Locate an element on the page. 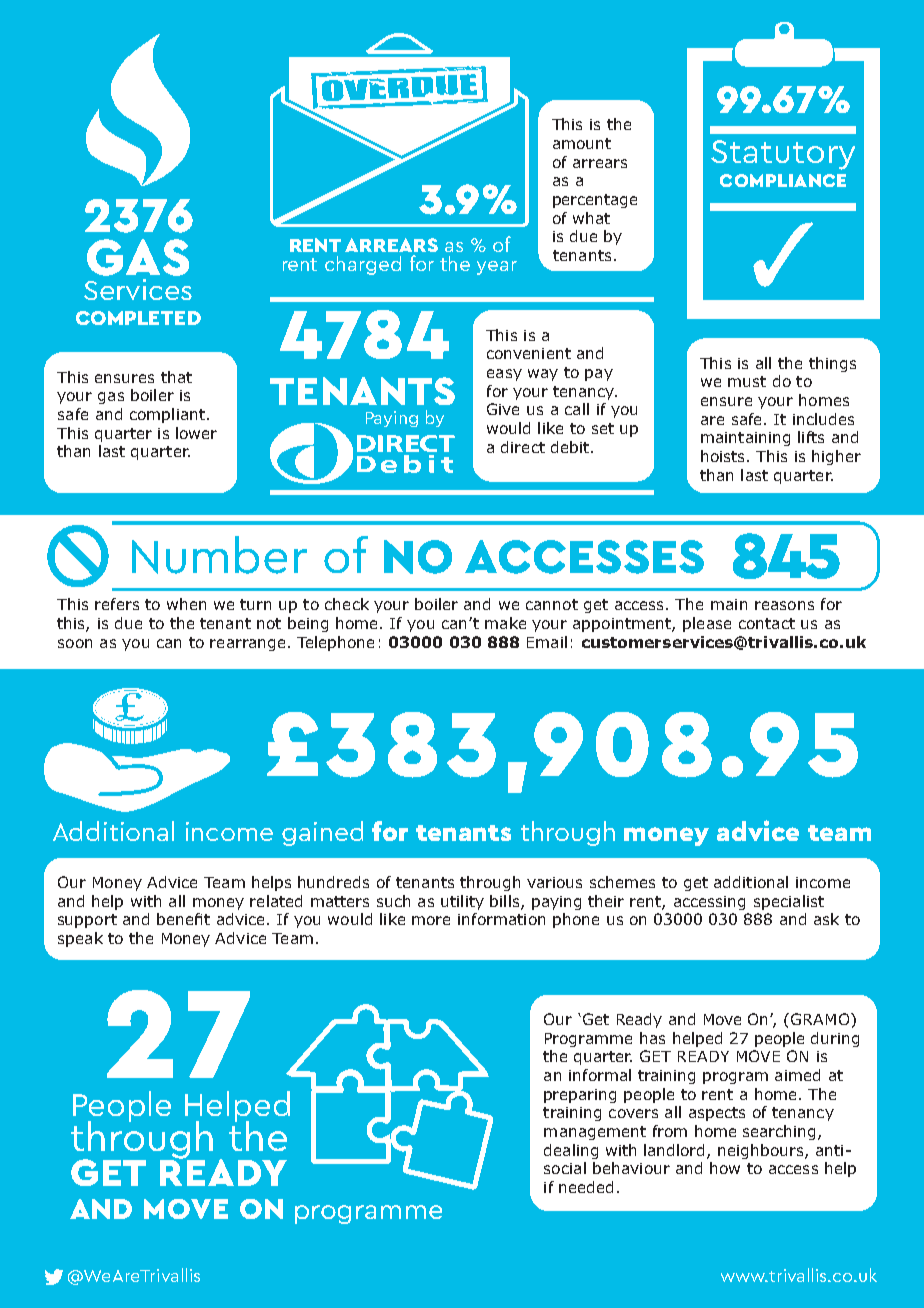  speak is located at coordinates (80, 939).
